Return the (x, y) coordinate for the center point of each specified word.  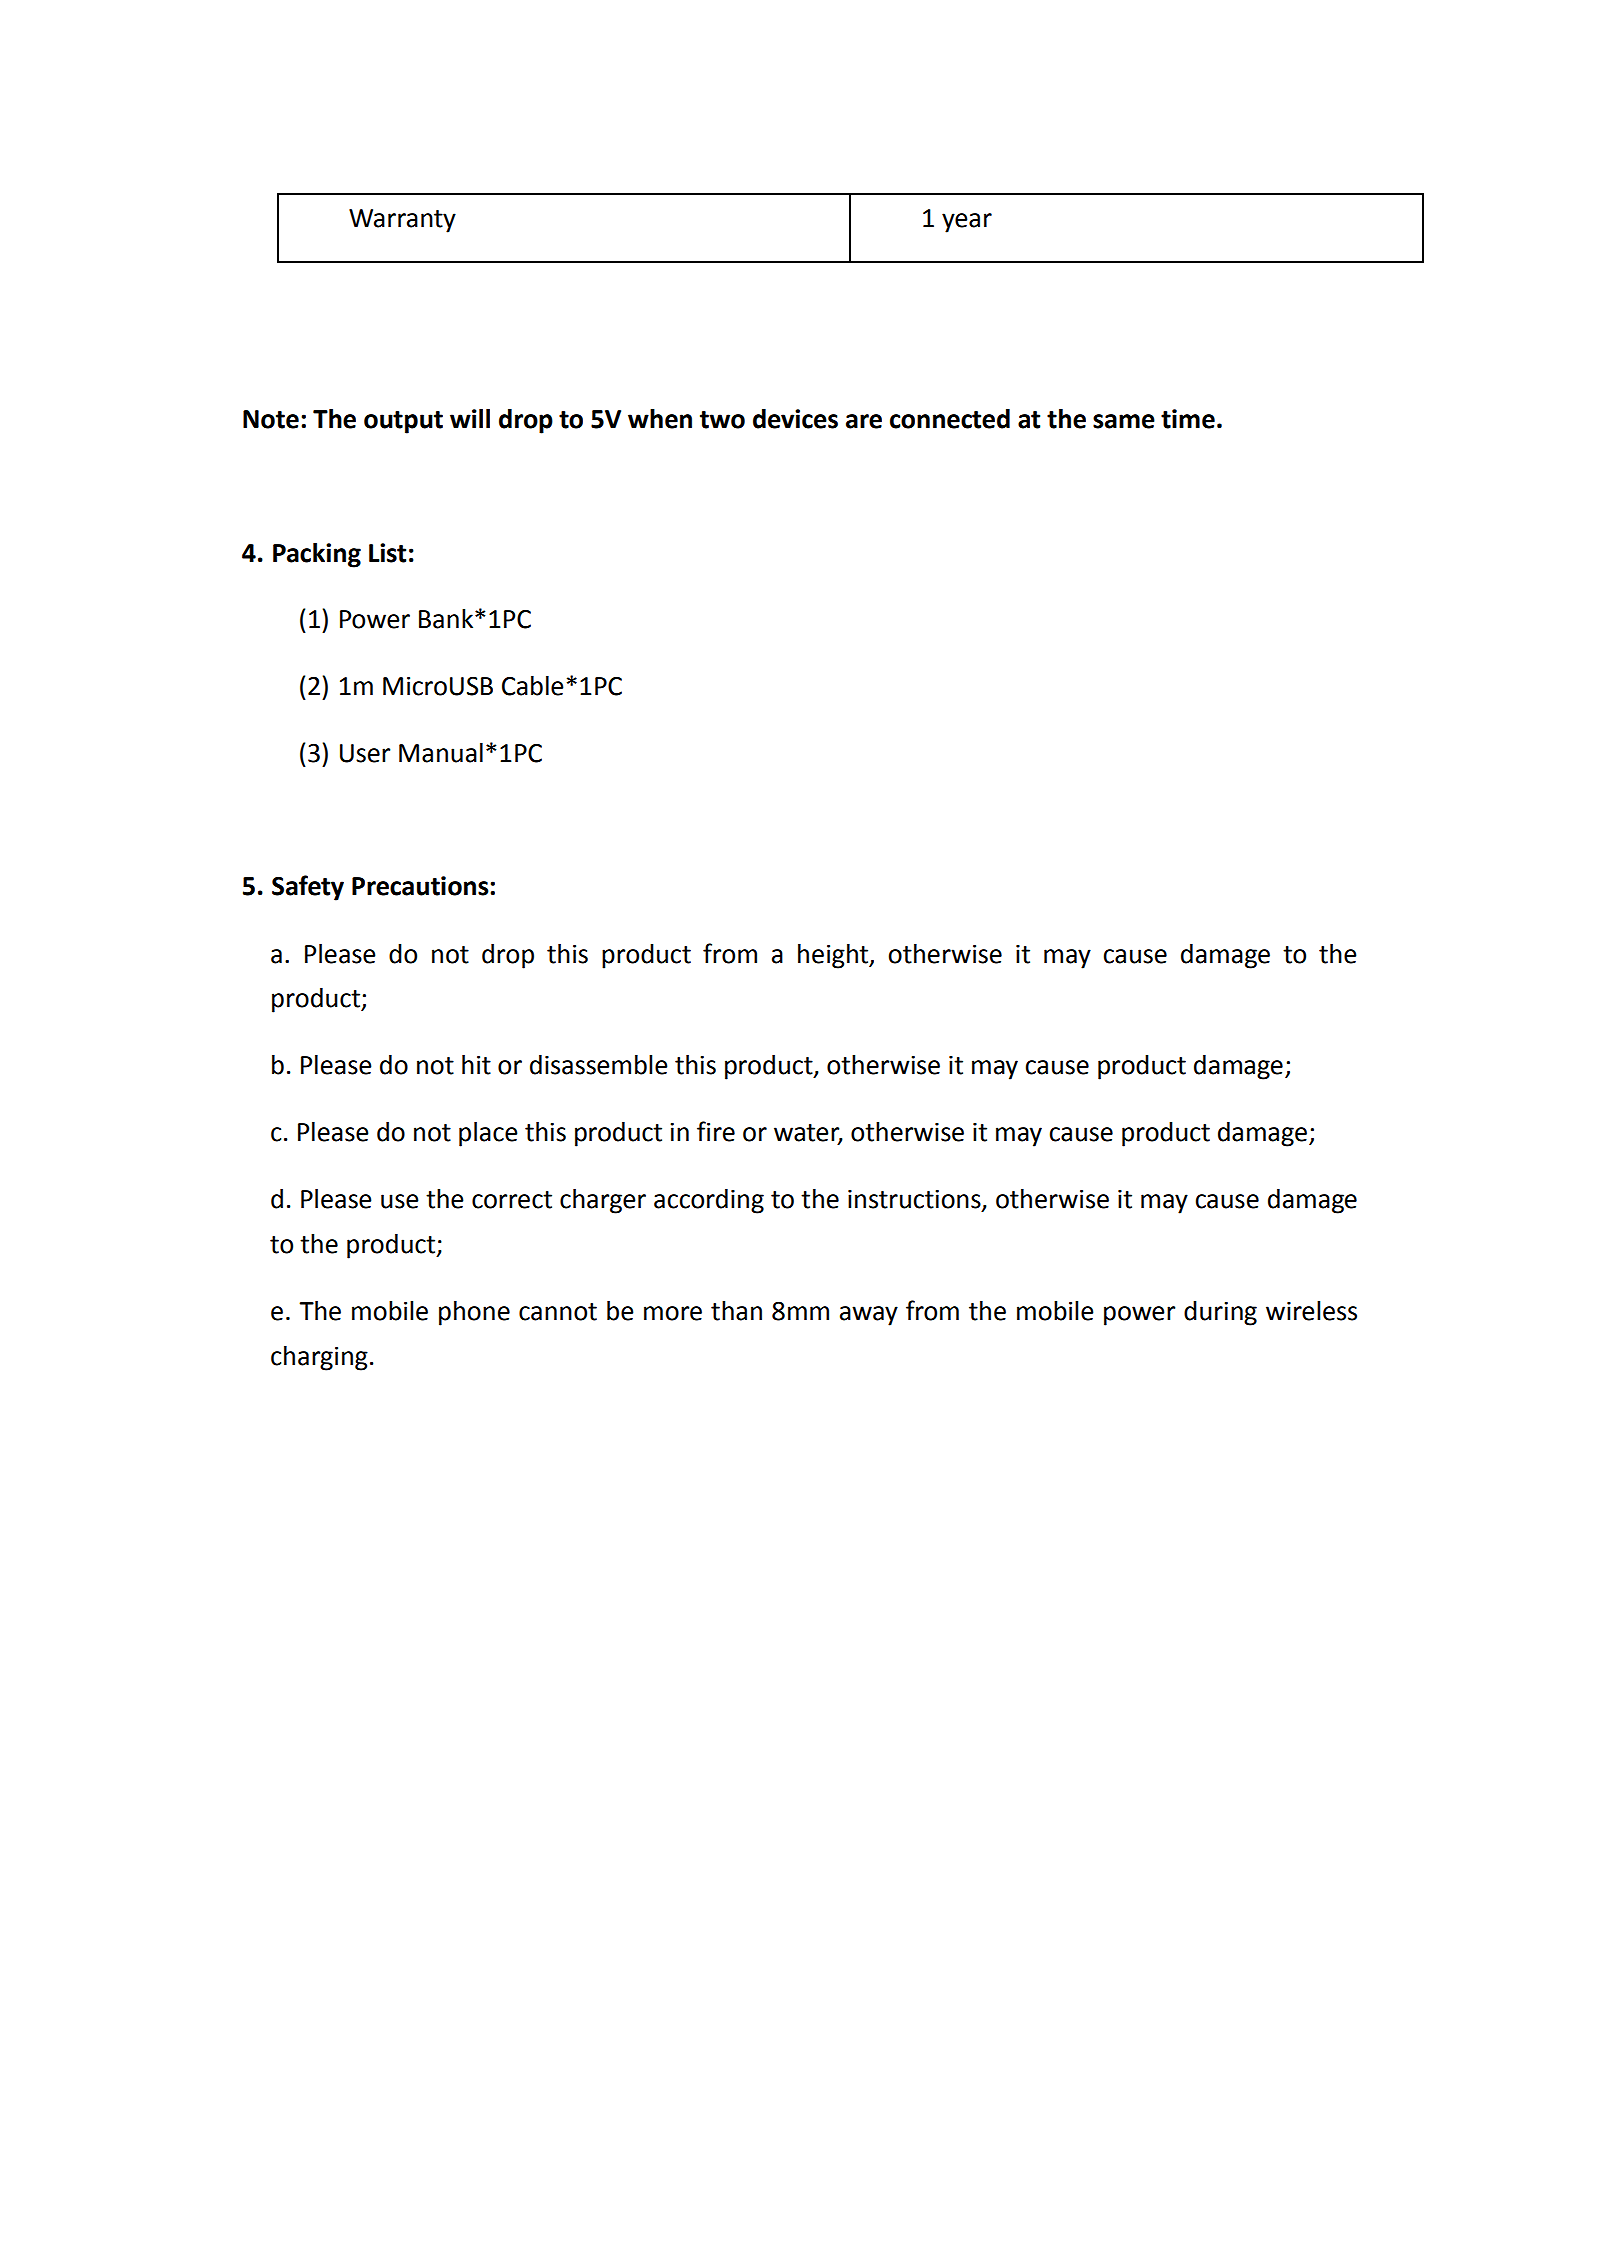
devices (795, 419)
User (365, 753)
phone (474, 1313)
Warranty (402, 221)
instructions (915, 1200)
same (1124, 421)
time (1188, 419)
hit (476, 1065)
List (387, 553)
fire (716, 1131)
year (967, 223)
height (834, 956)
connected (950, 419)
